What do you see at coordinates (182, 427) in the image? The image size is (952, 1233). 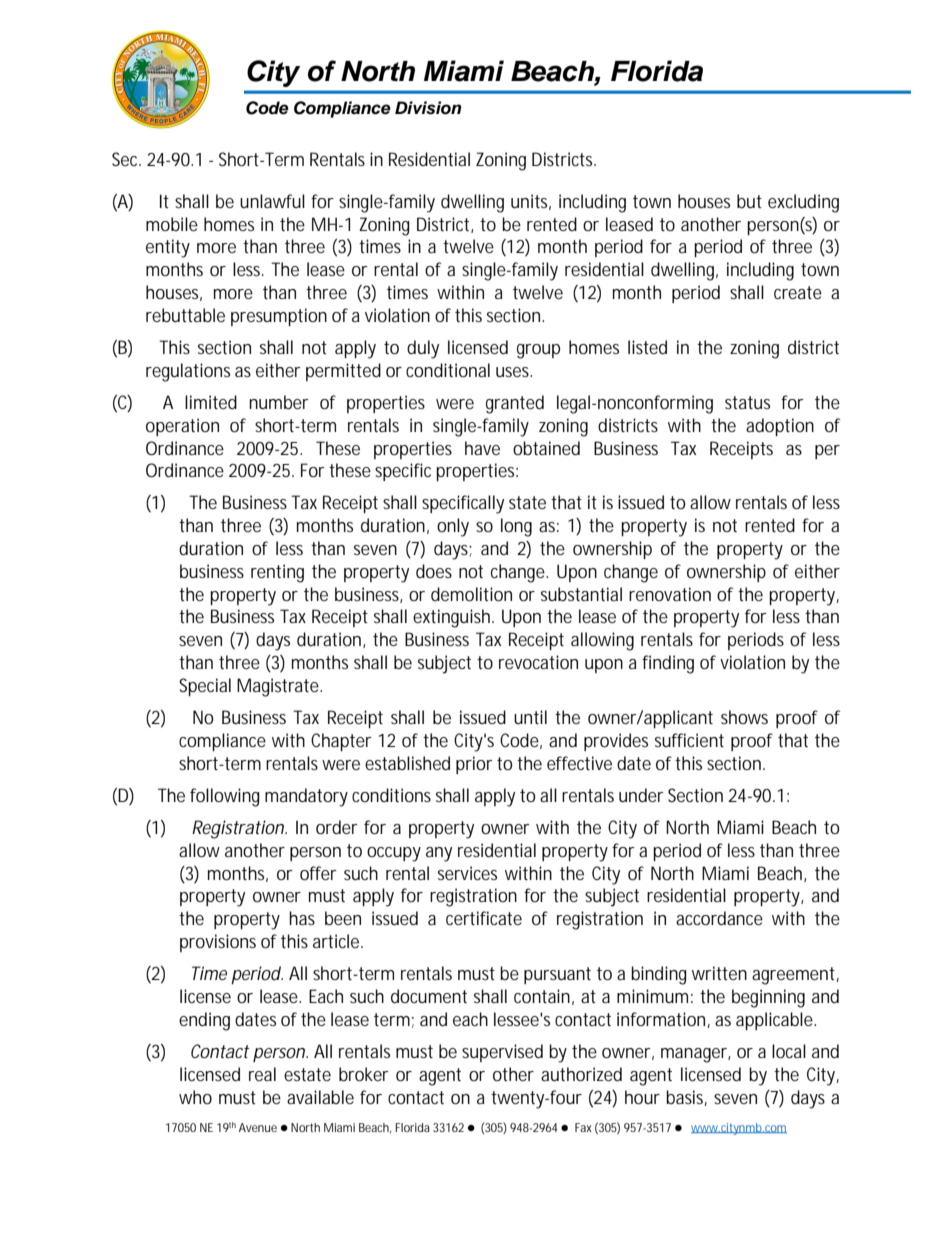 I see `operation` at bounding box center [182, 427].
